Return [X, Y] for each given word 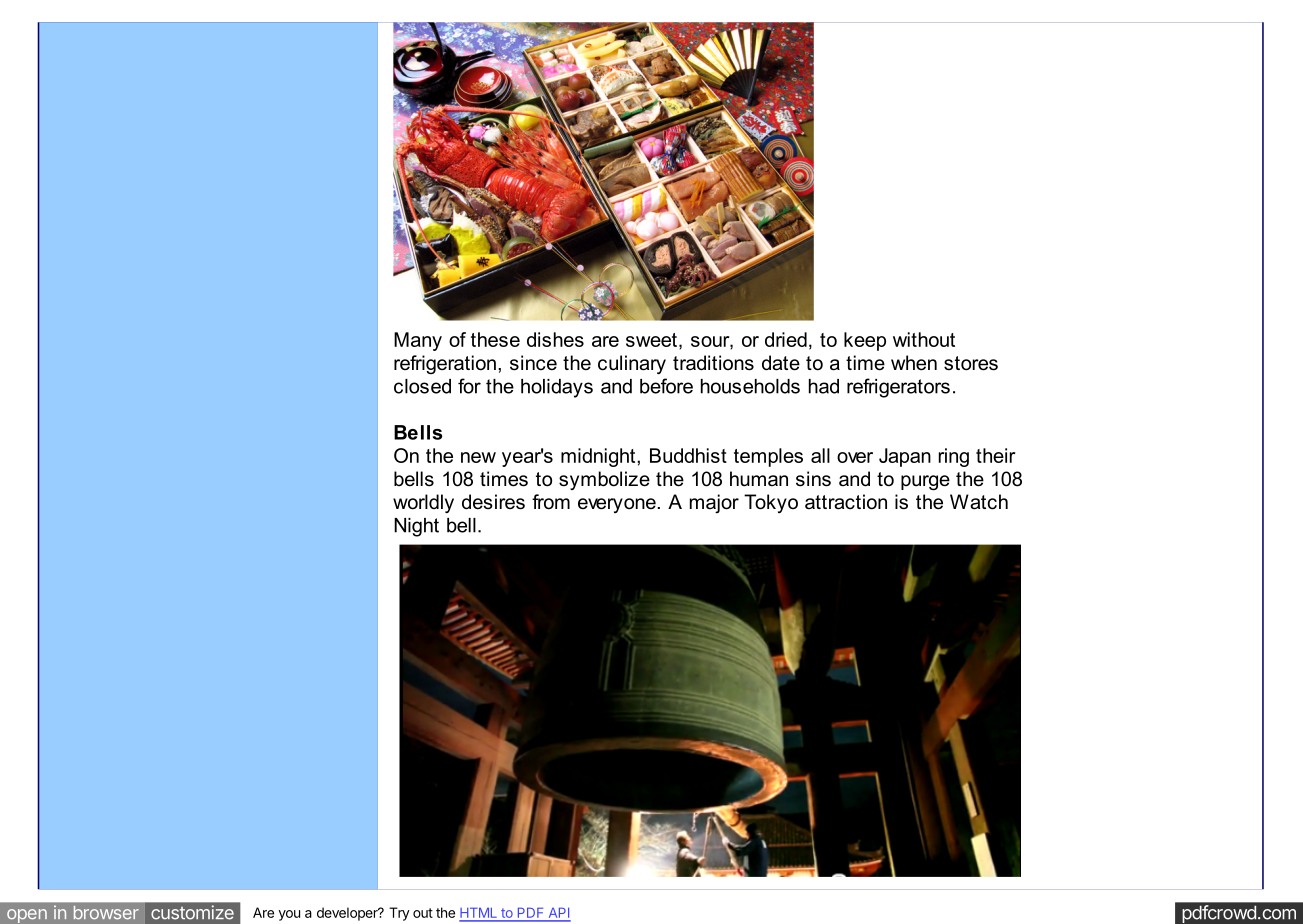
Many [418, 341]
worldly [423, 503]
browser [106, 913]
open [27, 916]
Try [399, 914]
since [533, 363]
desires [493, 502]
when [914, 363]
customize [192, 912]
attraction [846, 502]
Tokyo [771, 503]
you [289, 915]
